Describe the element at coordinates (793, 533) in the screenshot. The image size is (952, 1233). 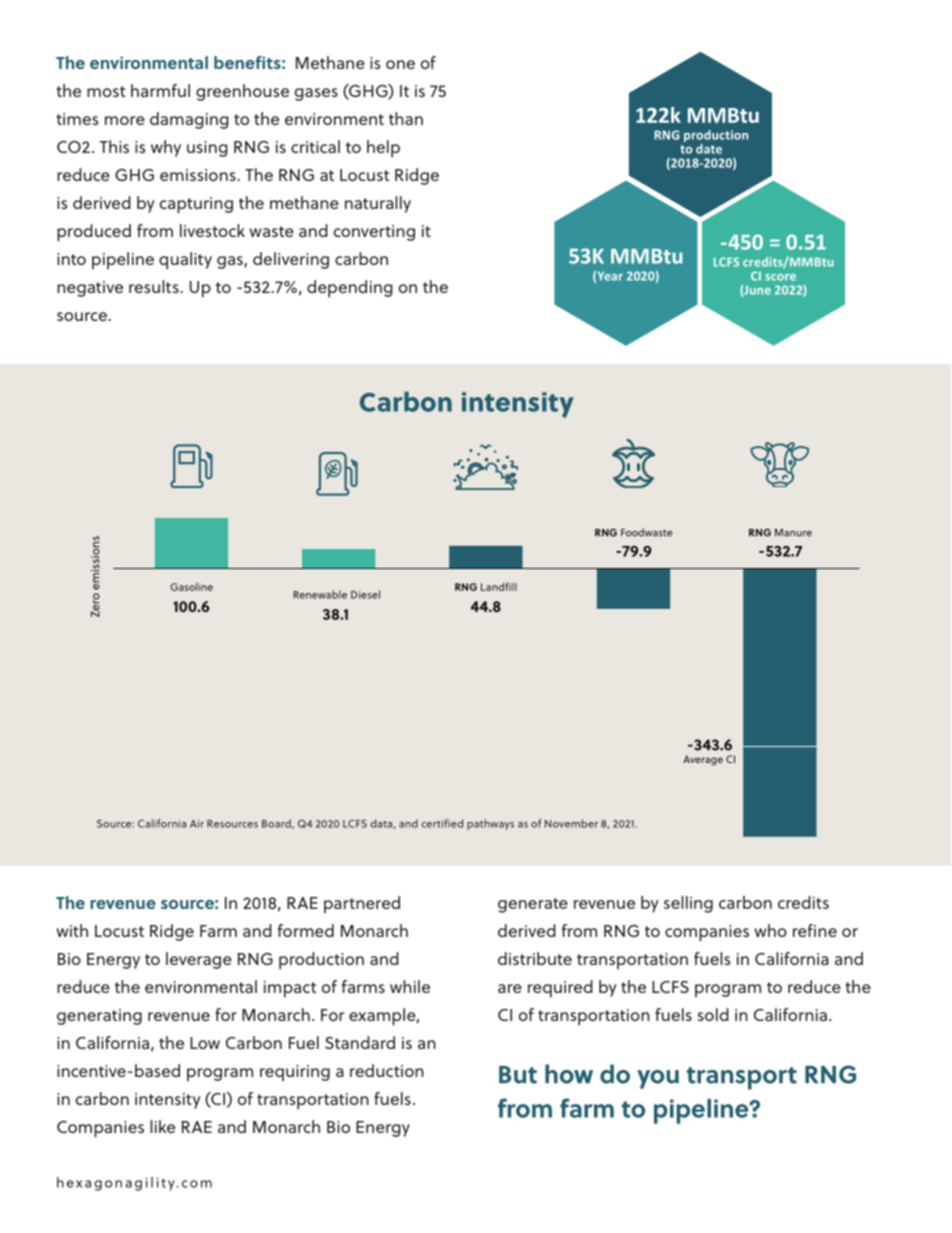
I see `Manure` at that location.
